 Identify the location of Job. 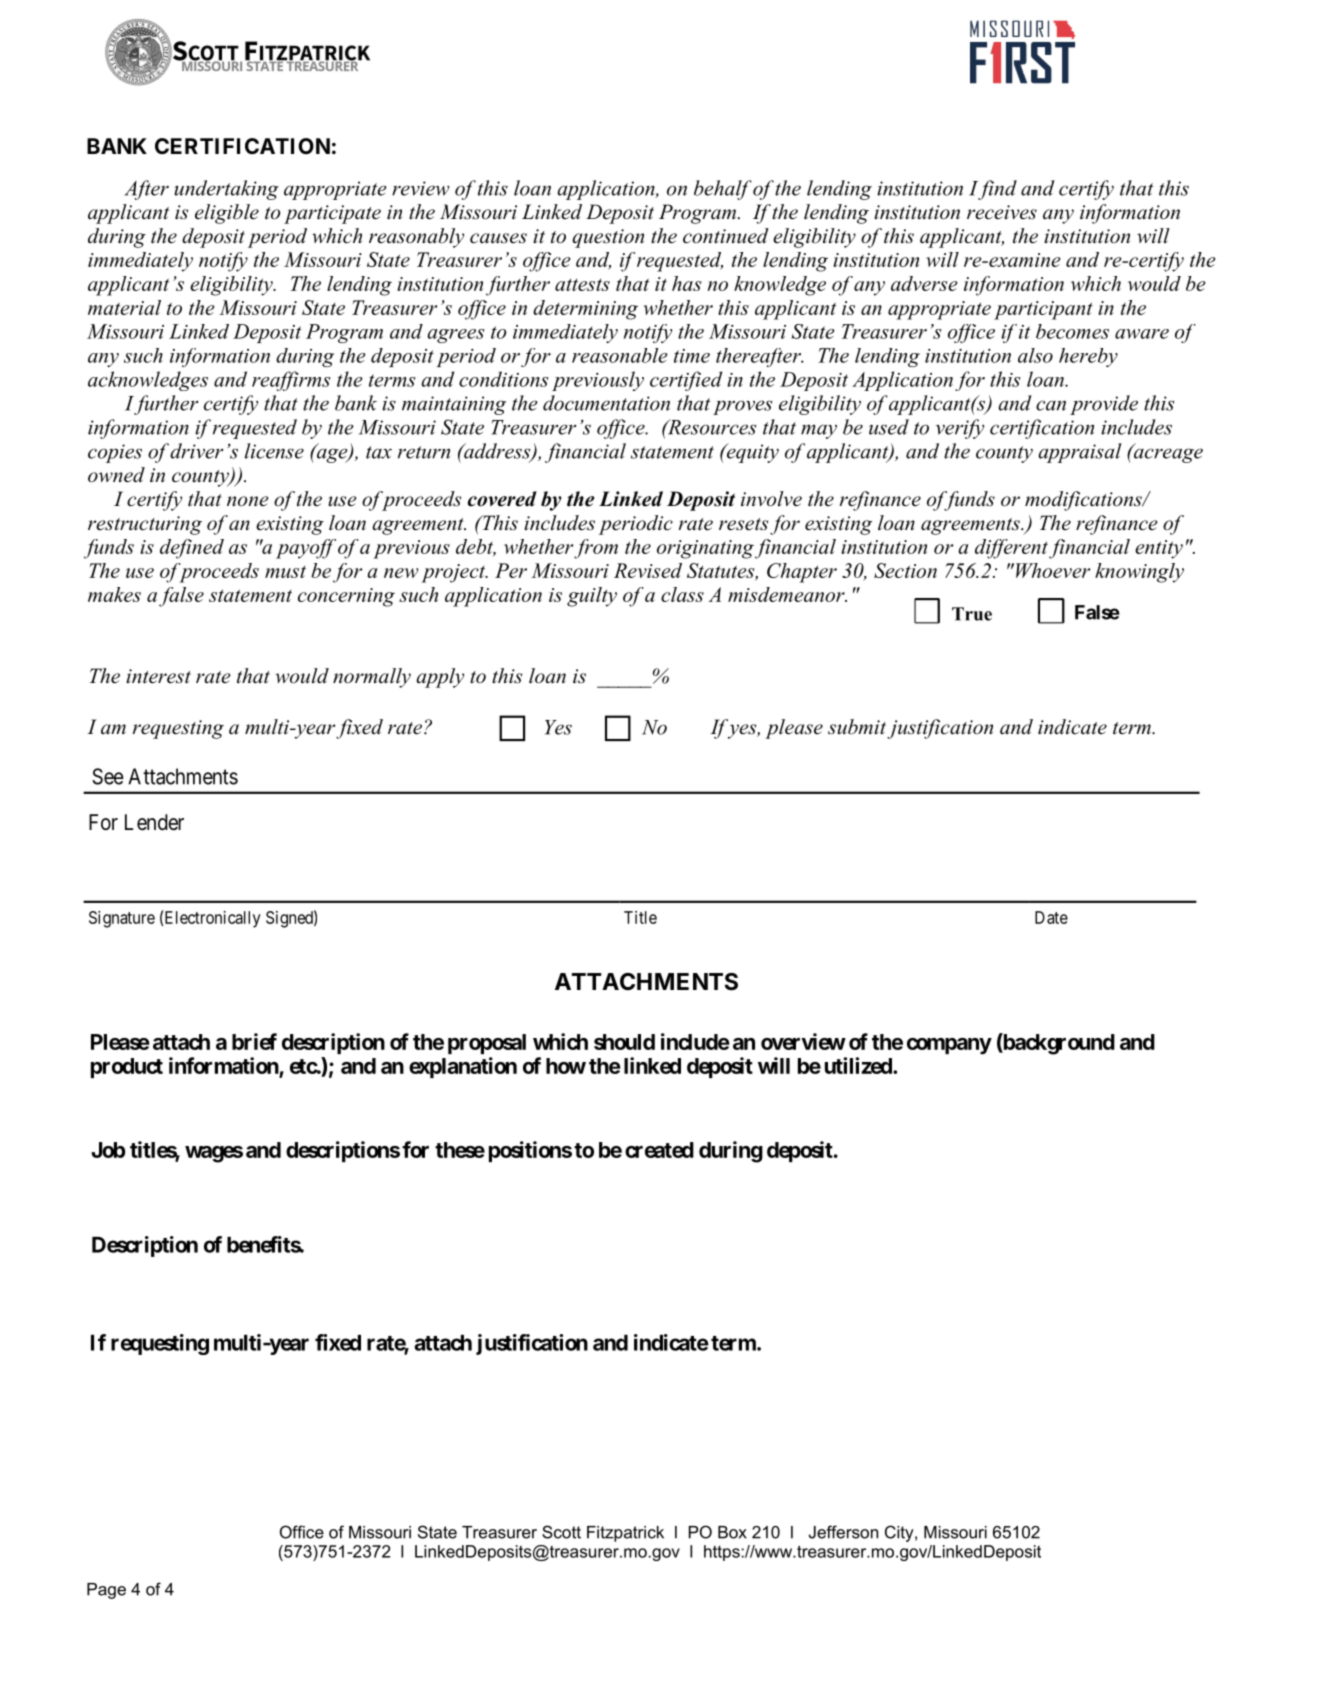
(108, 1150).
